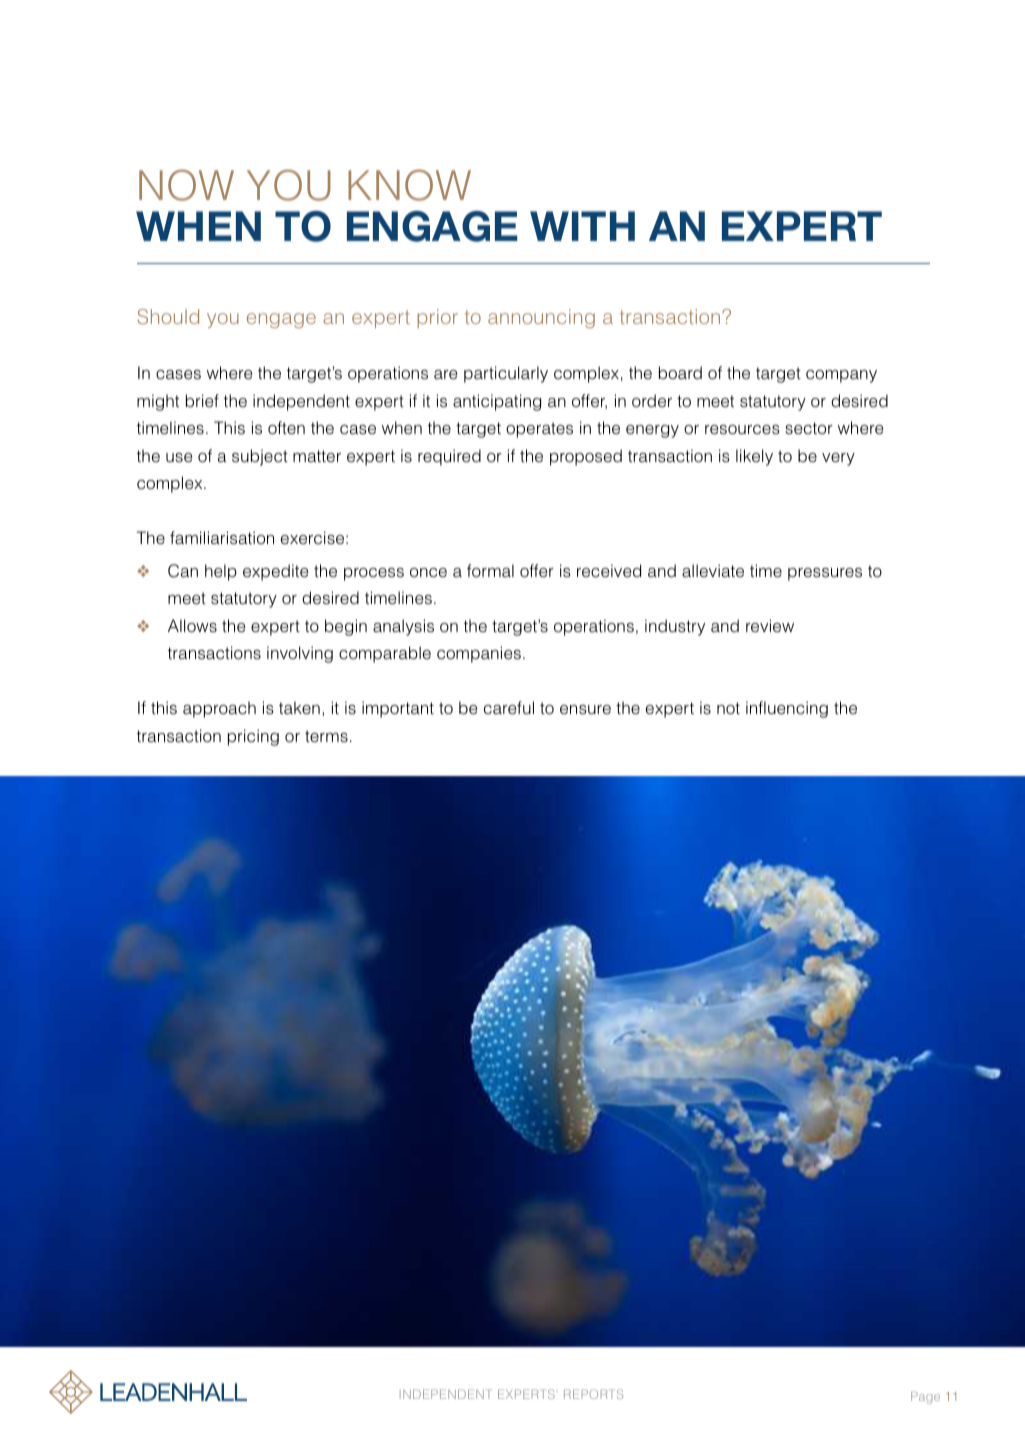  I want to click on REPORTS, so click(593, 1394).
